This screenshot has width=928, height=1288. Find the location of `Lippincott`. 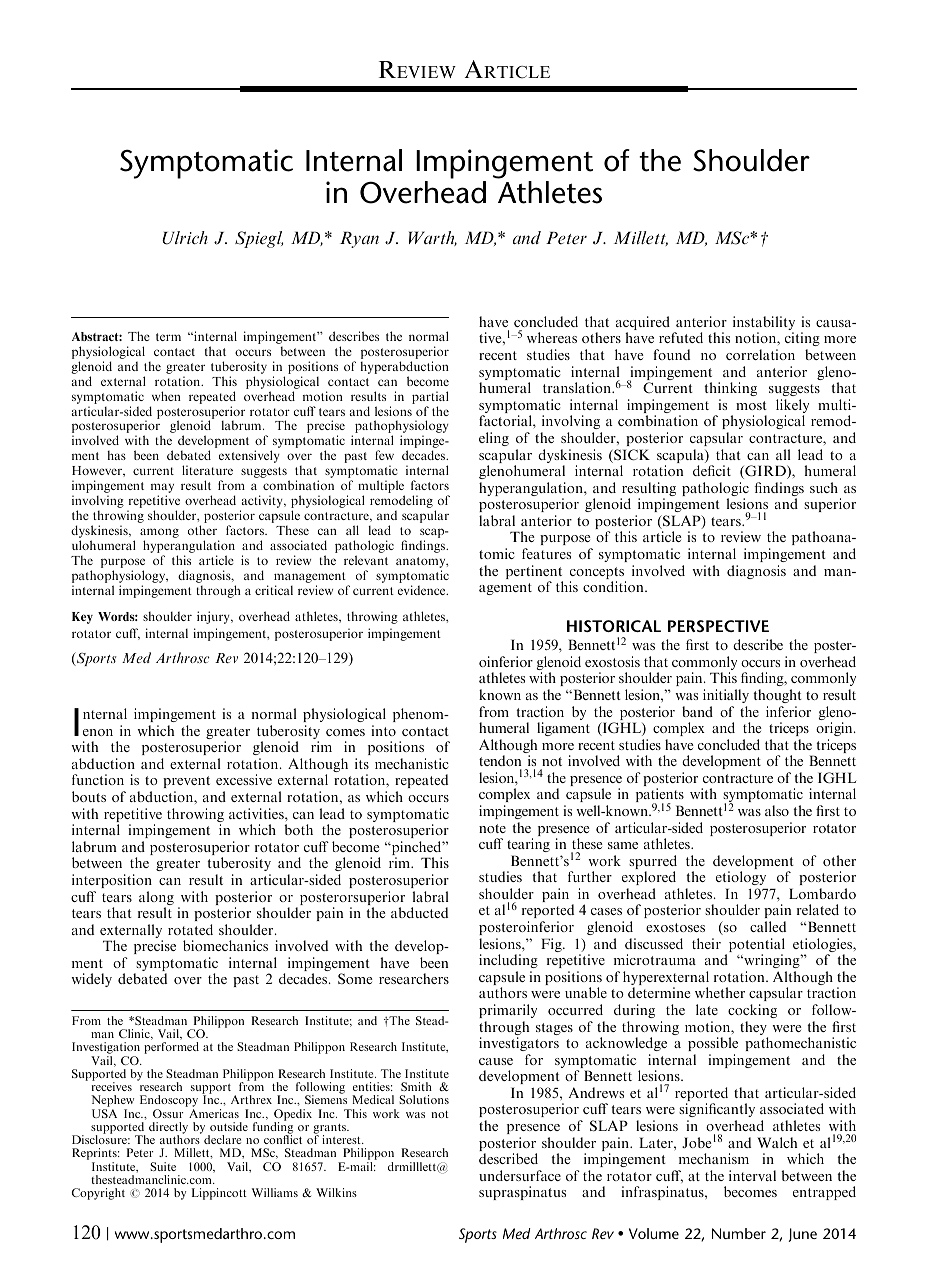

Lippincott is located at coordinates (219, 1194).
